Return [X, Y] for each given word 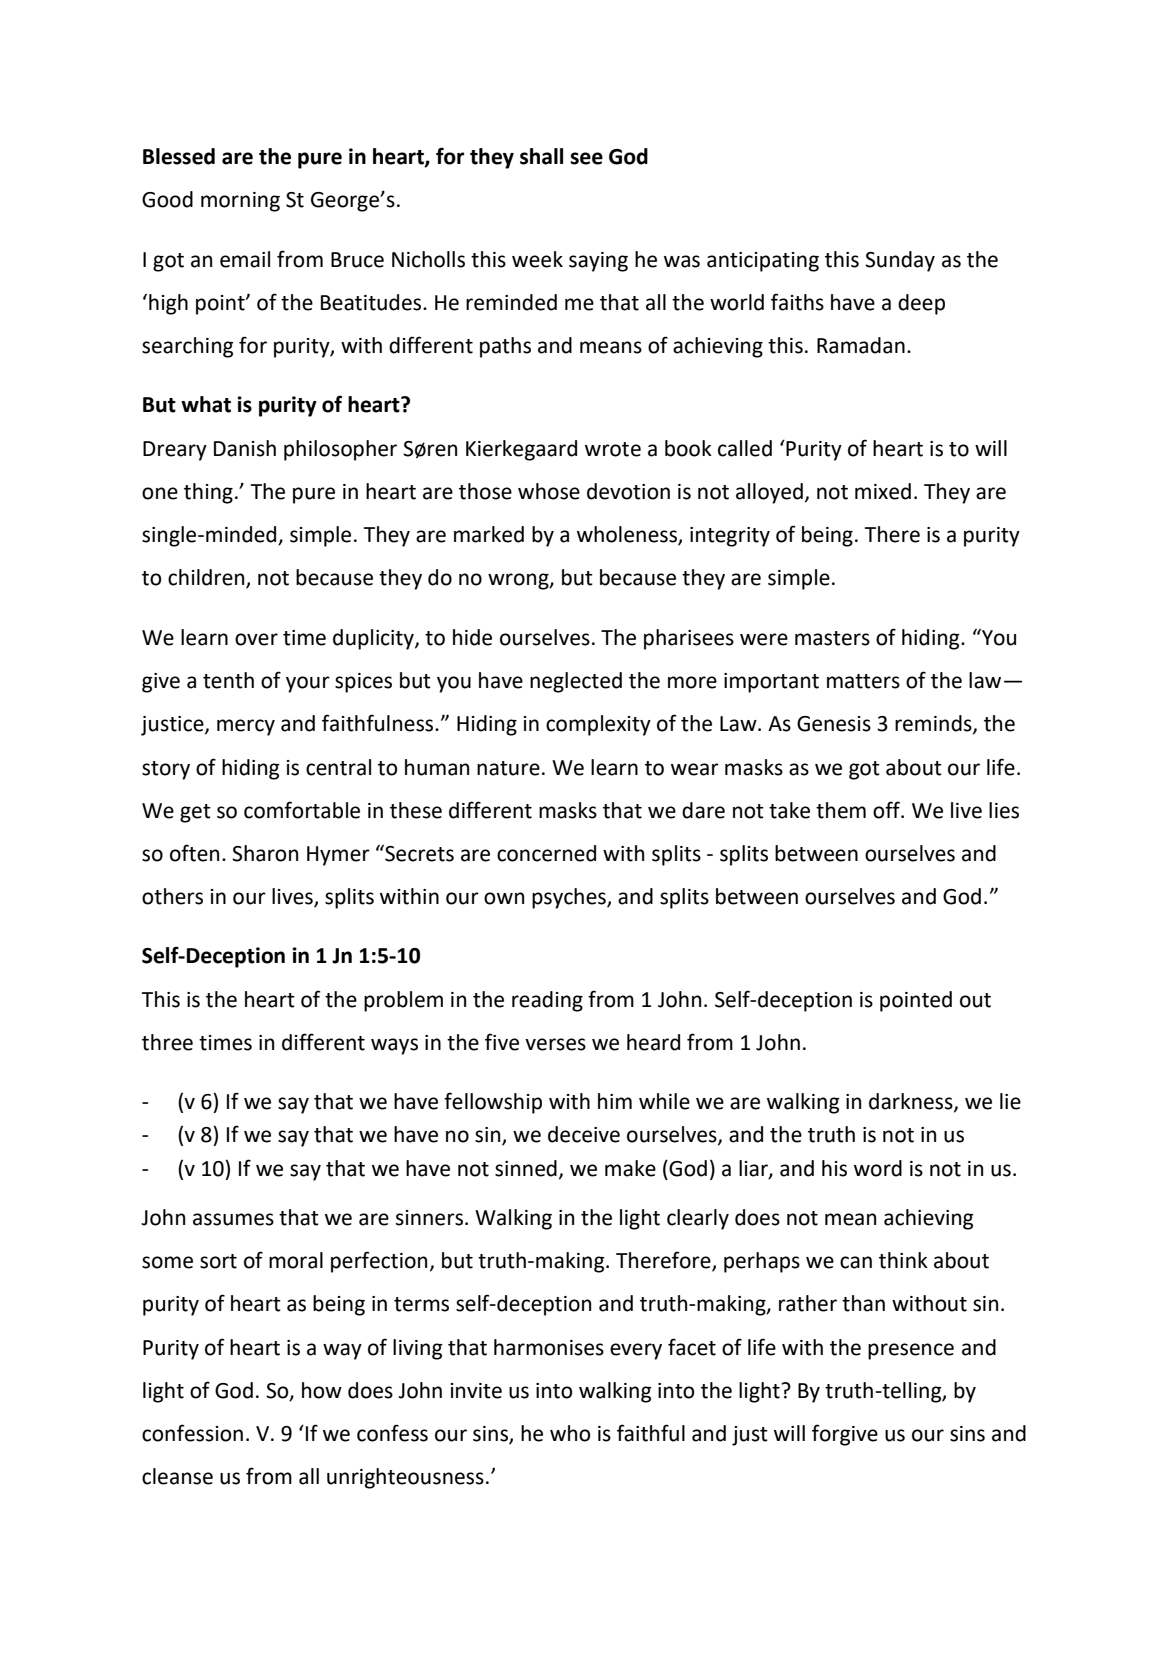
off [888, 810]
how [322, 1390]
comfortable [302, 810]
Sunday [900, 261]
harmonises [549, 1347]
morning [240, 202]
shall [541, 156]
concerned [546, 853]
